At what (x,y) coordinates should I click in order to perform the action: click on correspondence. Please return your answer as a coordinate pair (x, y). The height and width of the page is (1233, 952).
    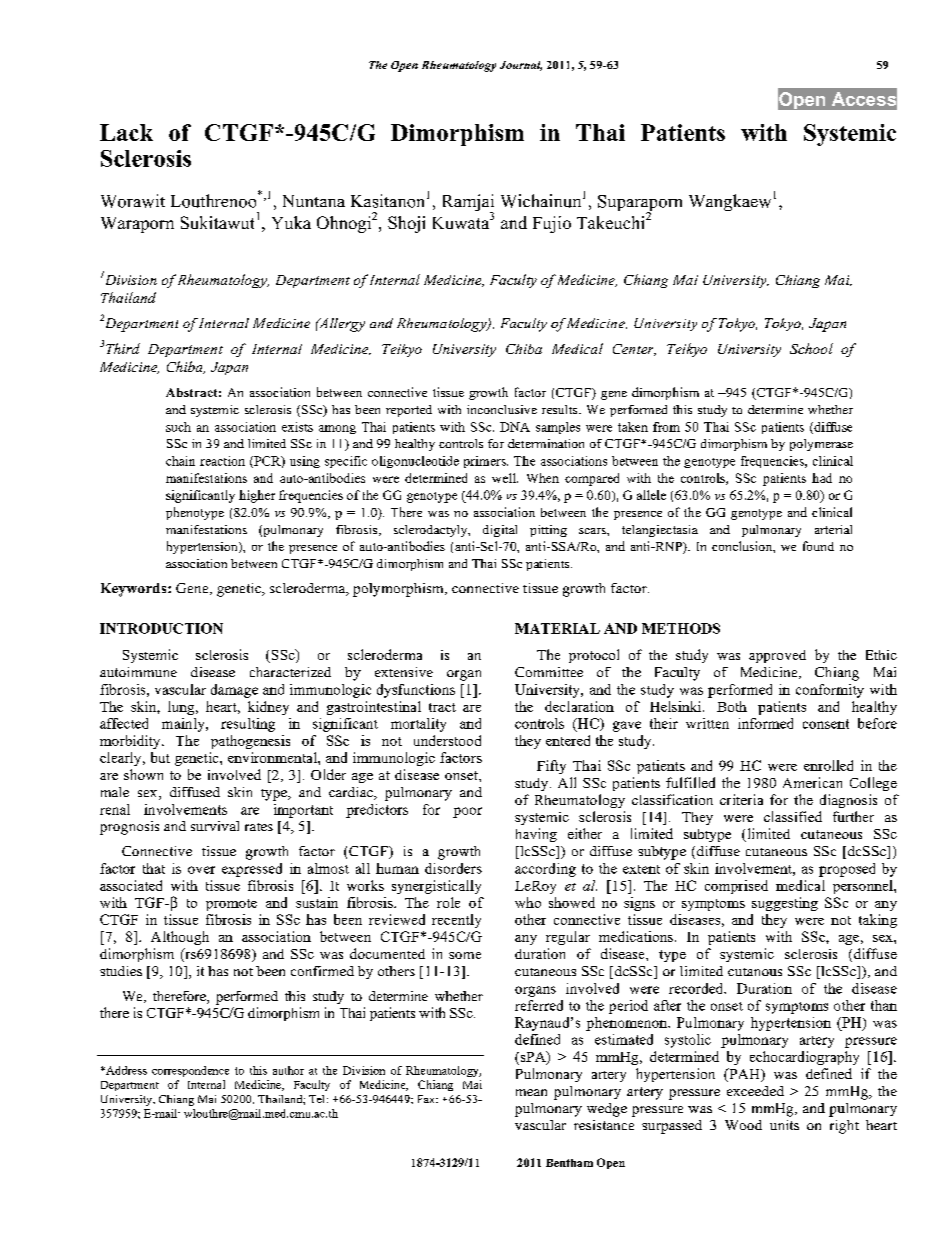
    Looking at the image, I should click on (190, 1071).
